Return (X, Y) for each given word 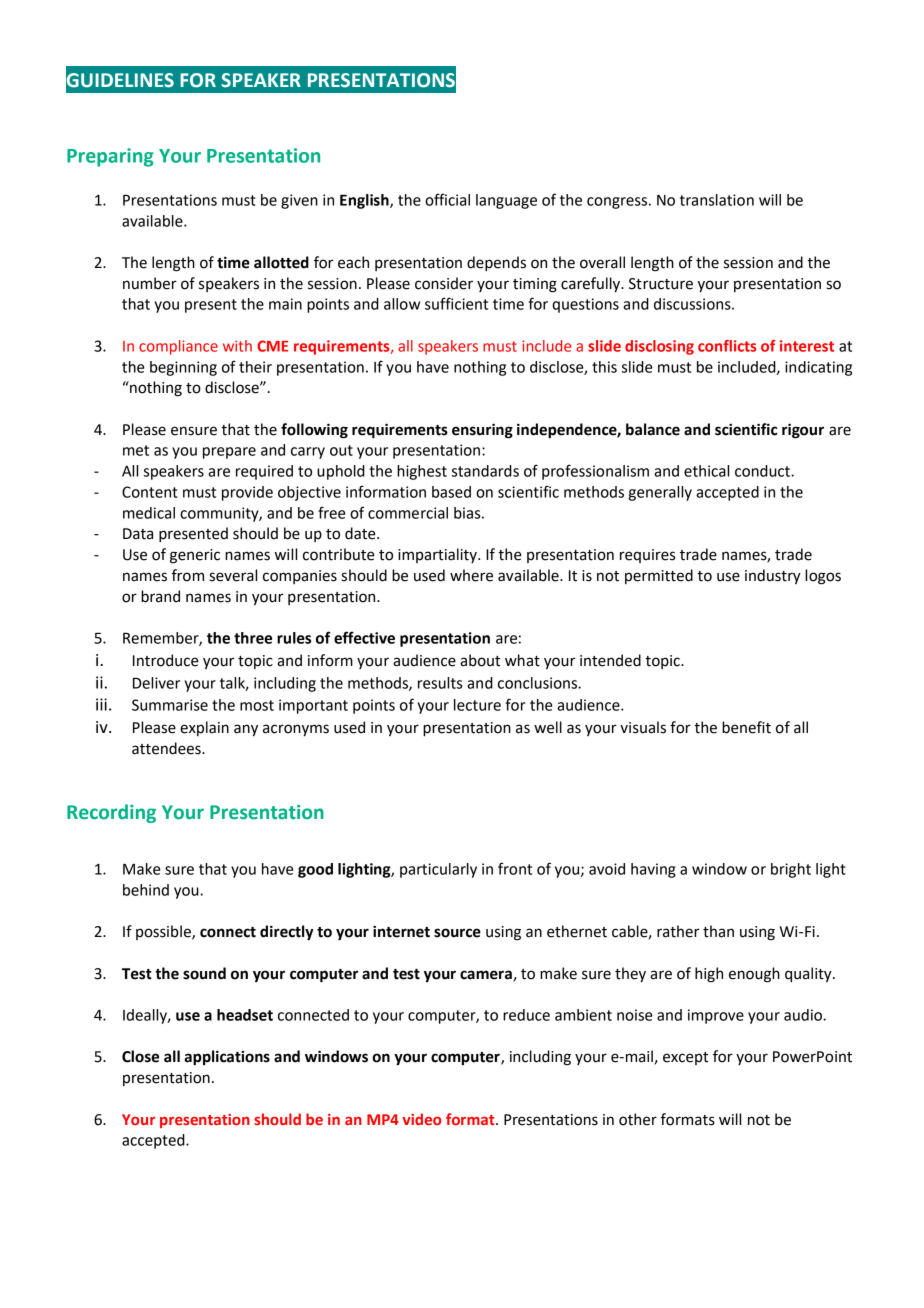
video (422, 1119)
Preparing (110, 157)
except (685, 1058)
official (447, 199)
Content (150, 492)
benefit (746, 727)
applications (227, 1058)
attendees (167, 748)
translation (717, 200)
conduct (763, 471)
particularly (438, 870)
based (451, 492)
